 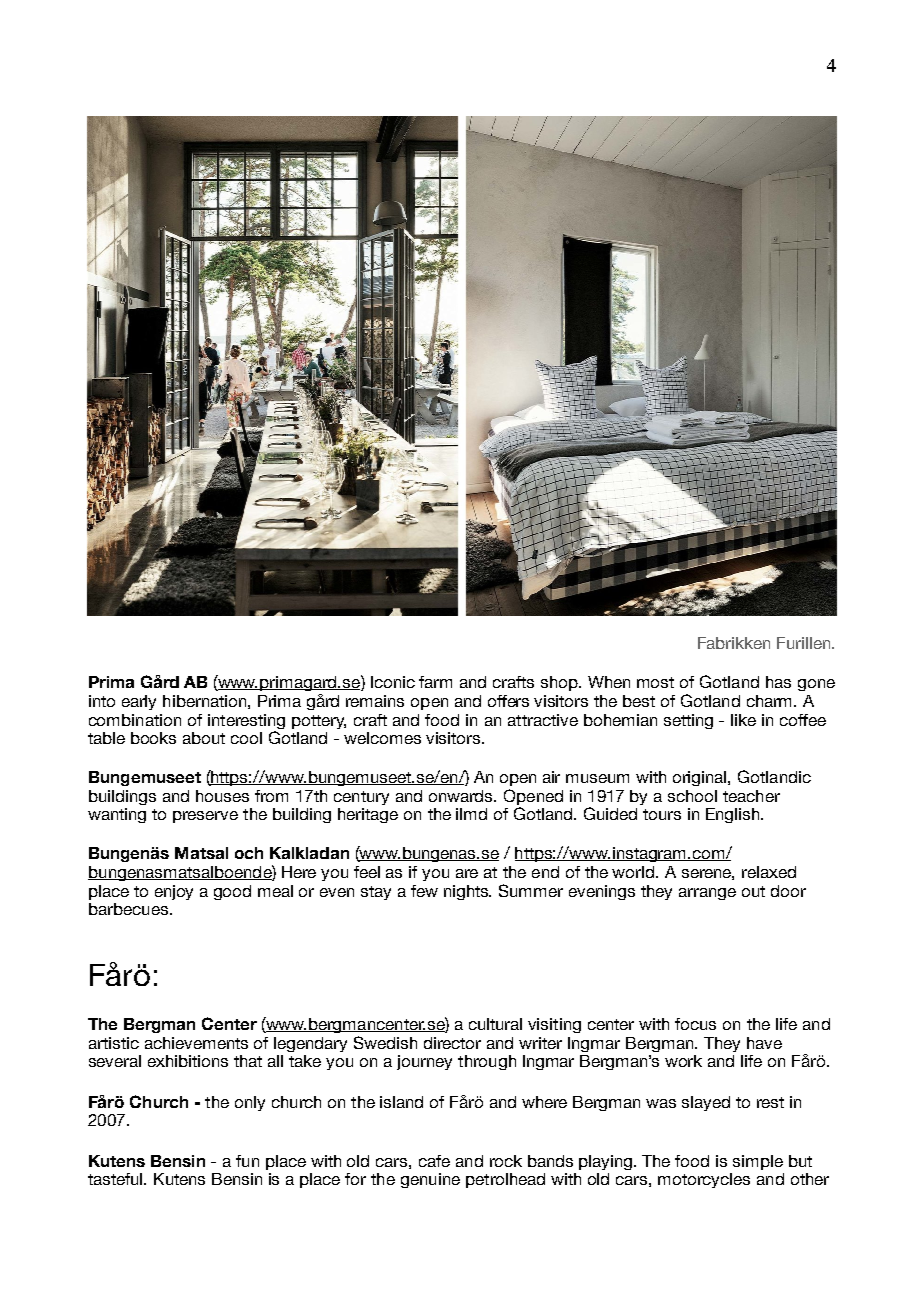 I want to click on English, so click(x=734, y=815).
